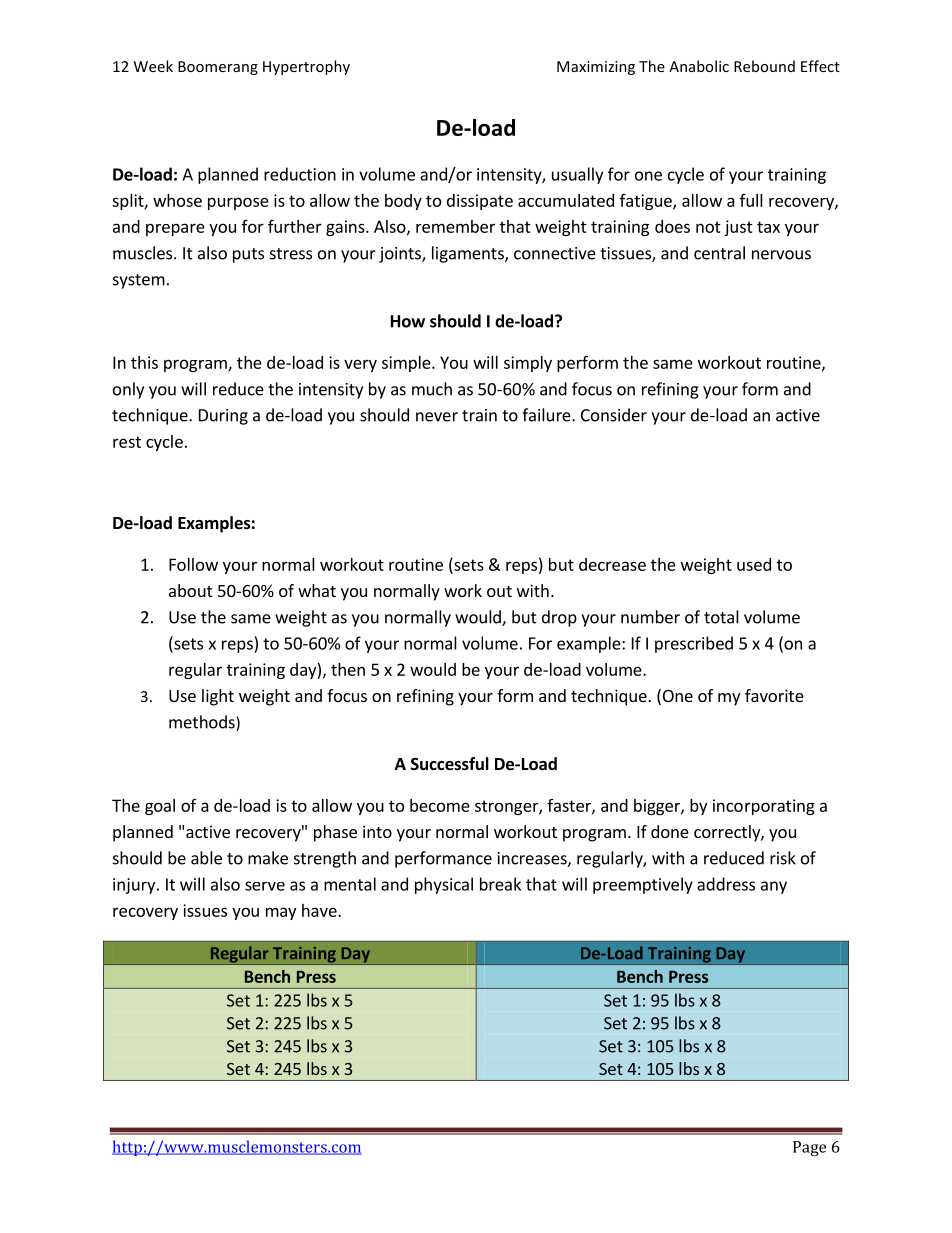 The height and width of the page is (1233, 952). Describe the element at coordinates (190, 590) in the page. I see `about` at that location.
